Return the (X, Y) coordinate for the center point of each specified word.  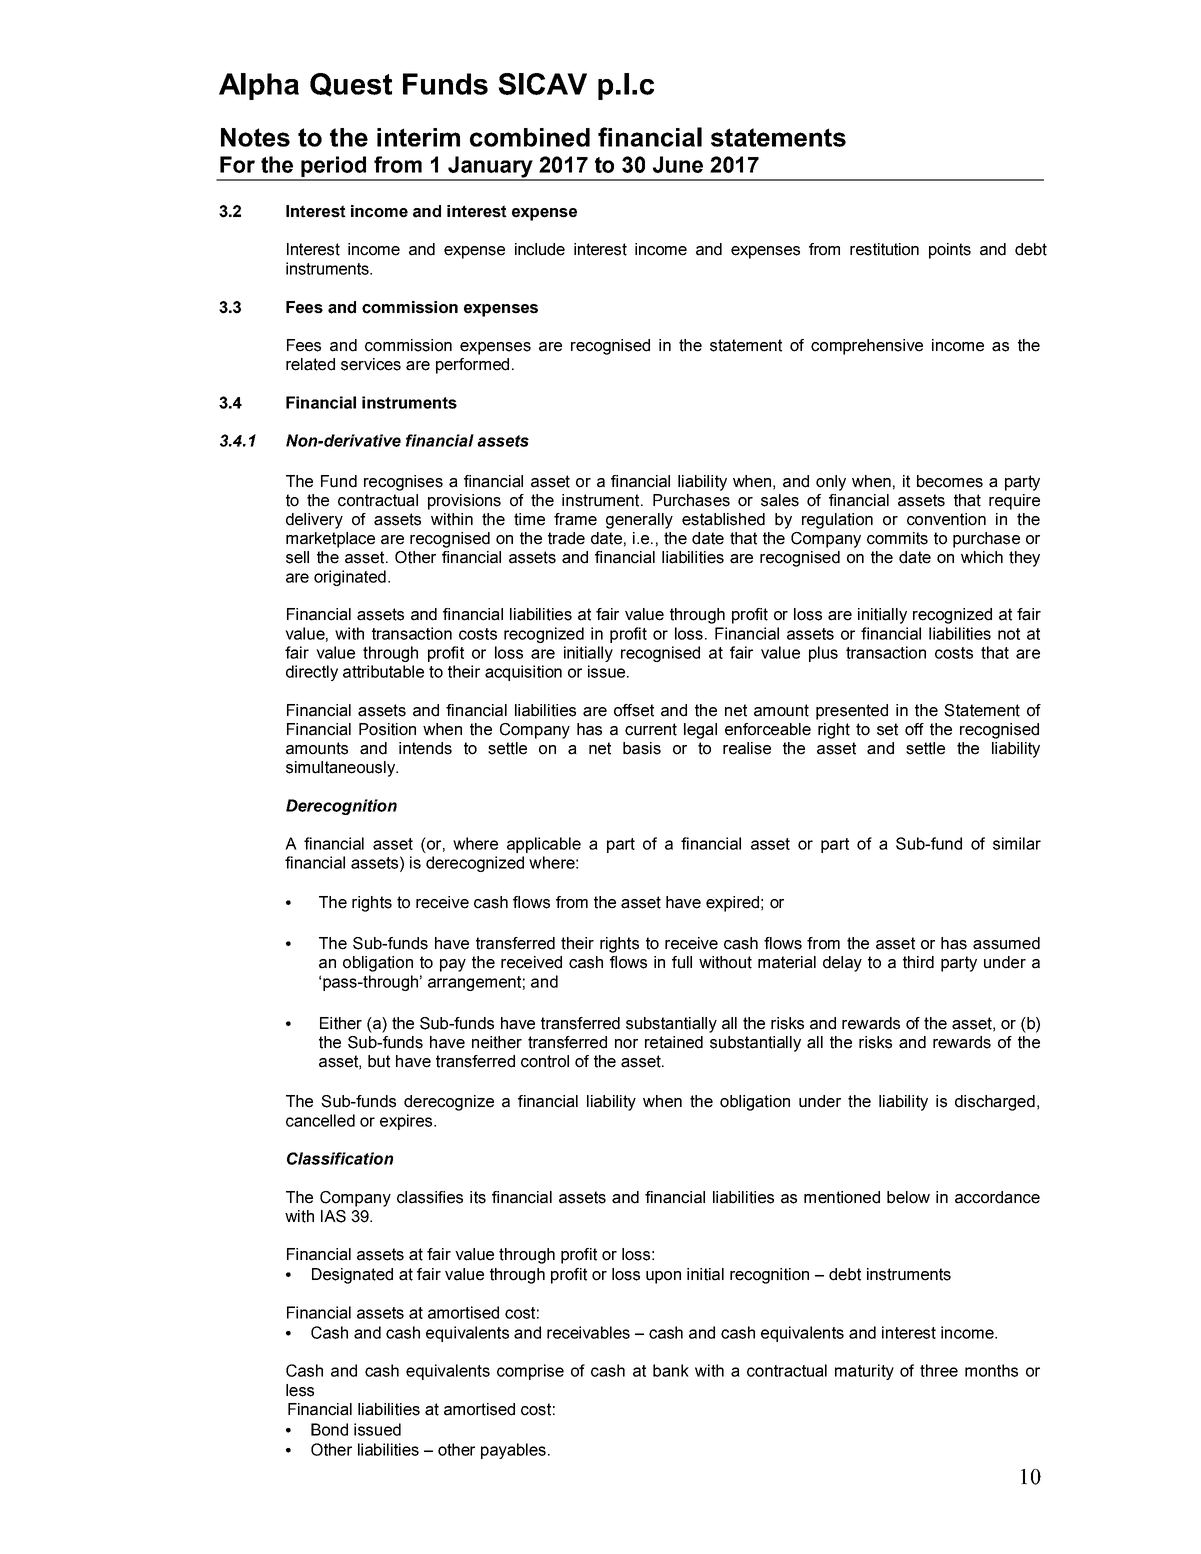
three (939, 1370)
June (678, 164)
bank (671, 1370)
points (950, 251)
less (300, 1390)
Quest (351, 85)
